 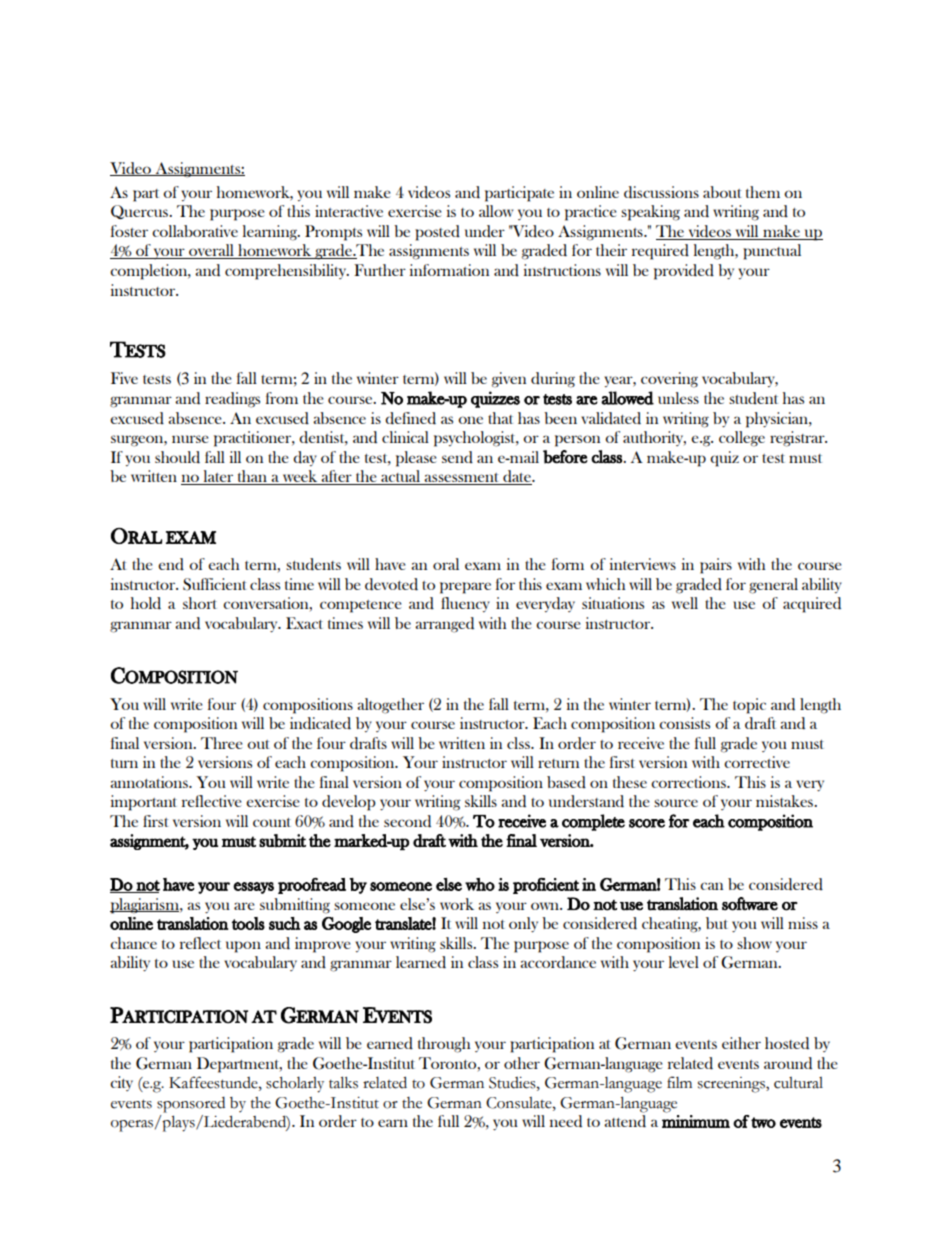 What do you see at coordinates (722, 192) in the document?
I see `about` at bounding box center [722, 192].
